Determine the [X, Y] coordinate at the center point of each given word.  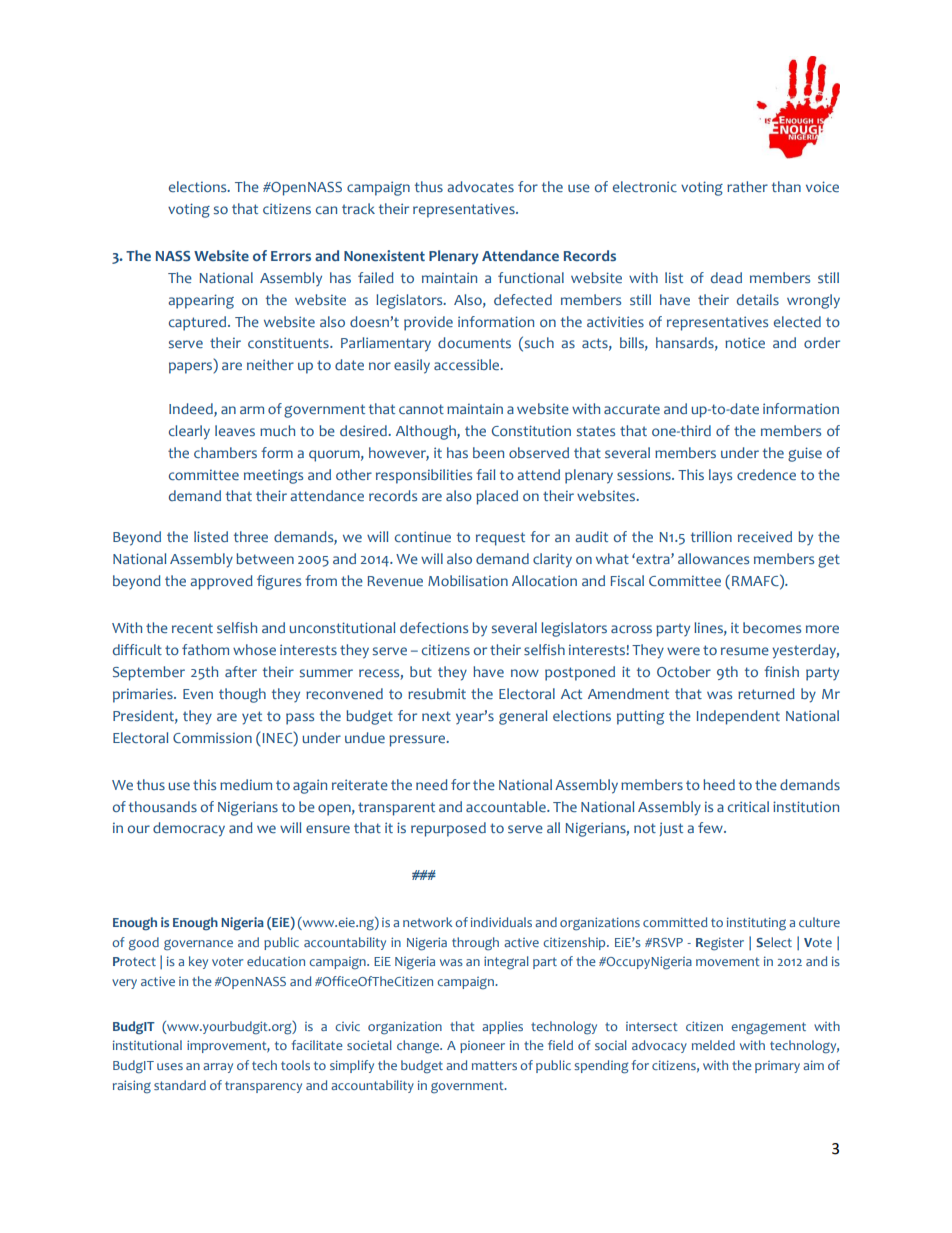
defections [434, 627]
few [711, 827]
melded [713, 1045]
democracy [189, 829]
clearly [189, 432]
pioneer [482, 1047]
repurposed [448, 829]
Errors [291, 256]
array [218, 1068]
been [488, 452]
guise [805, 454]
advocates [480, 186]
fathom [205, 649]
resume [745, 651]
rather [747, 186]
